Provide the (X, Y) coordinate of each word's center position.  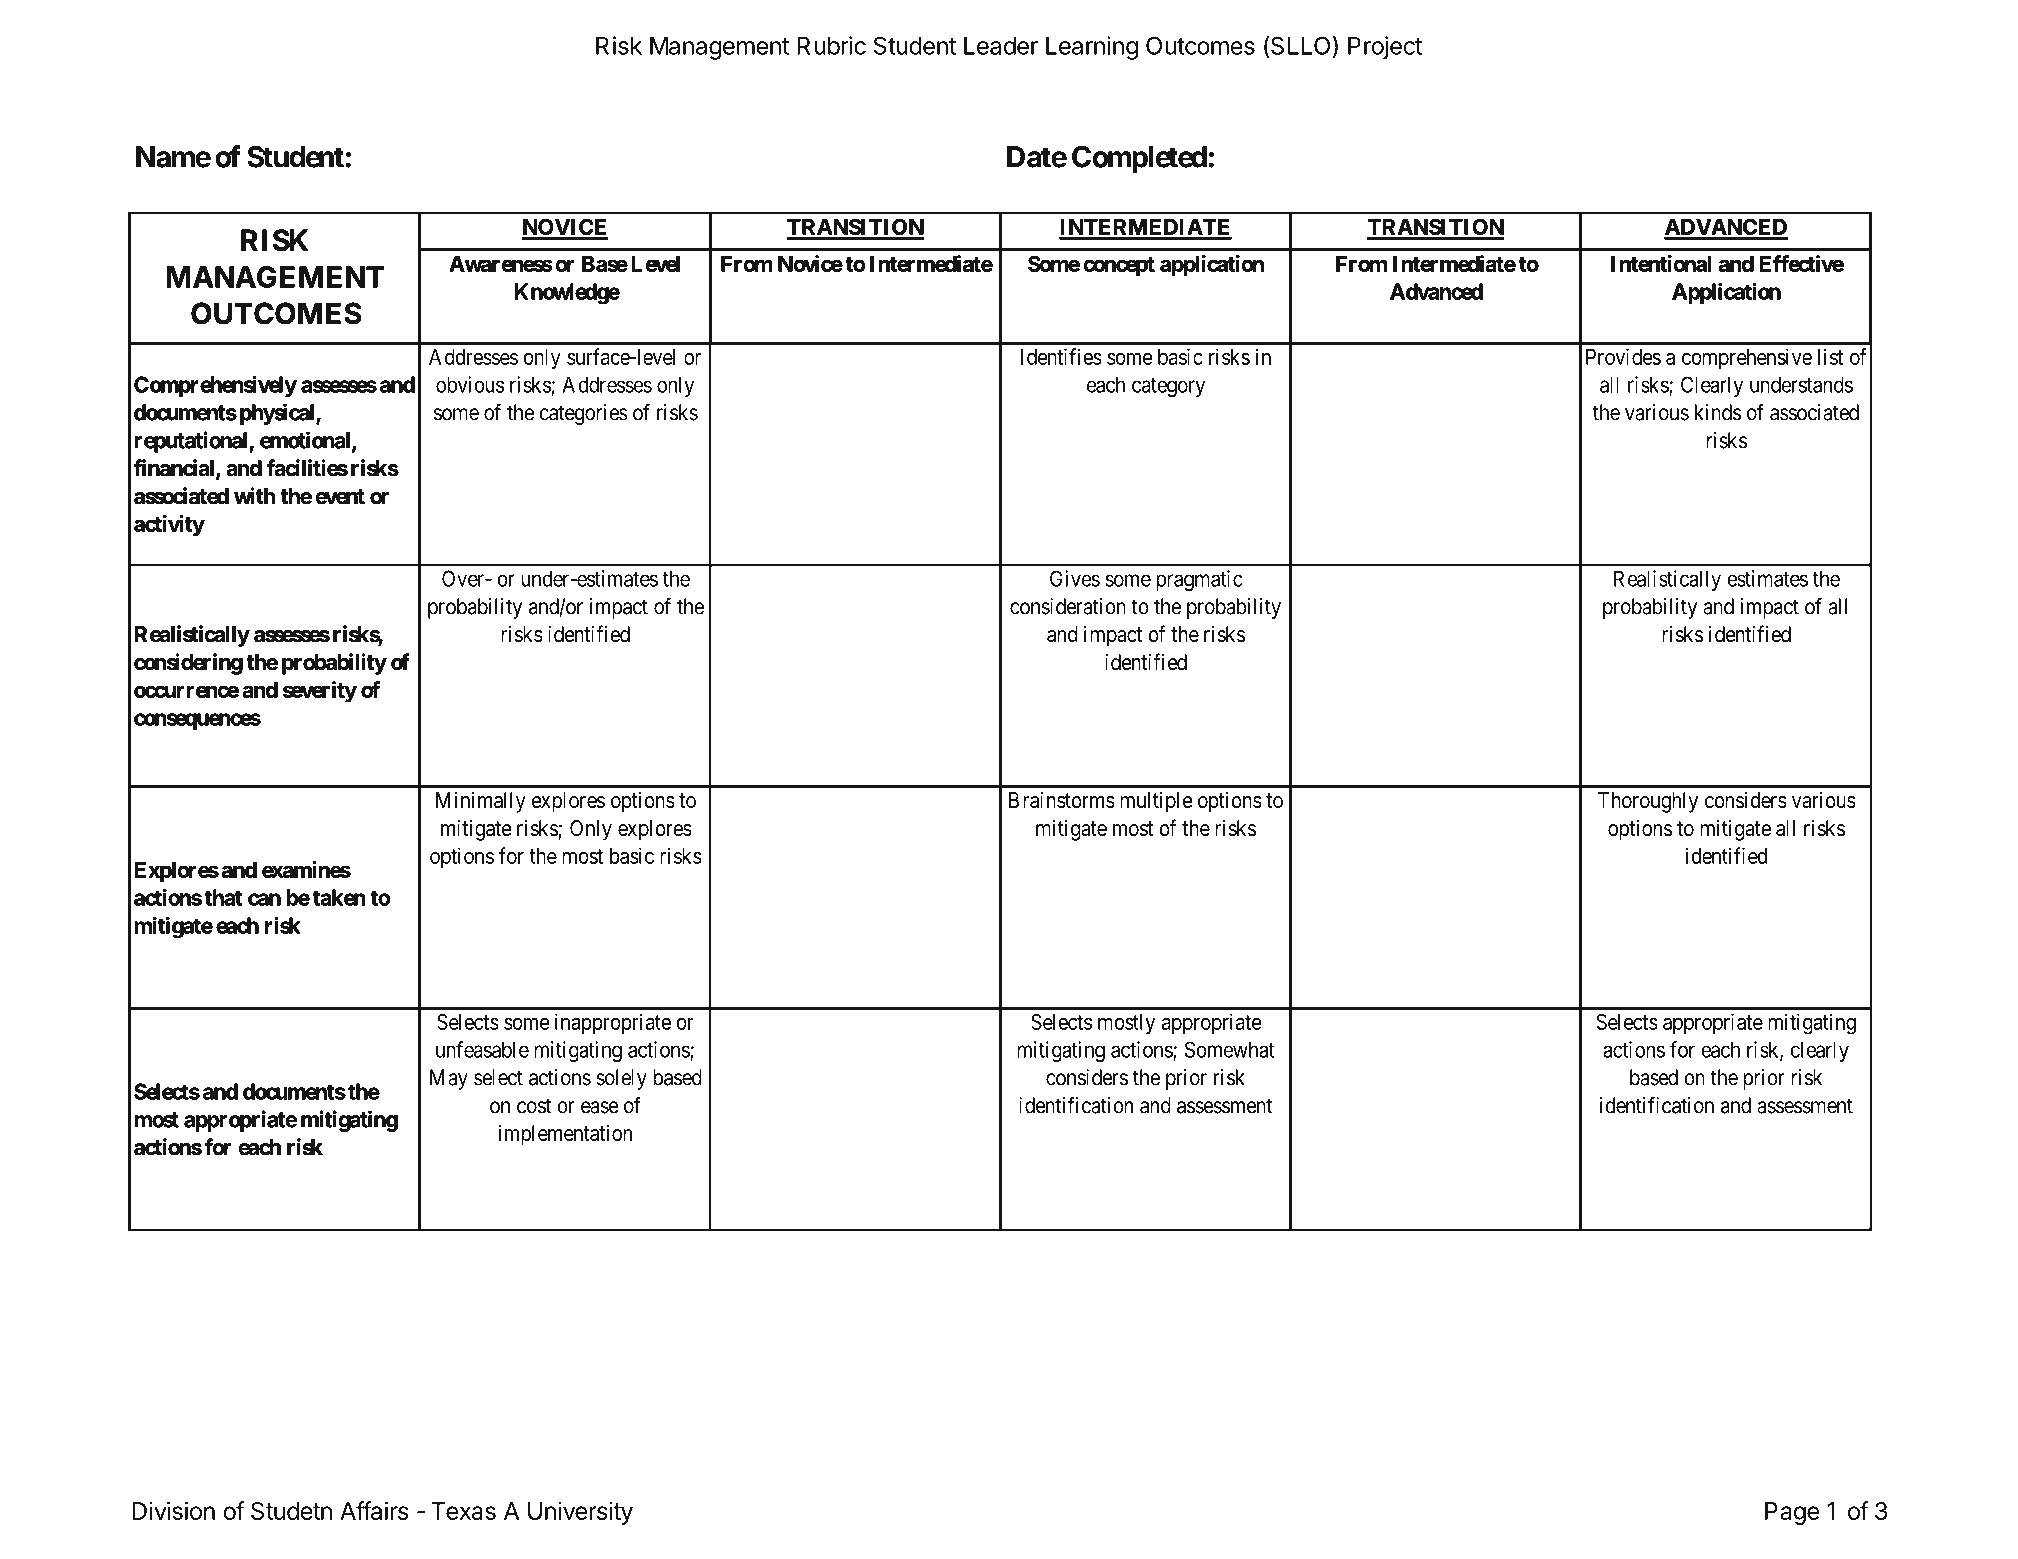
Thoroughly (1648, 802)
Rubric (831, 45)
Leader (1001, 46)
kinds (1718, 412)
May (449, 1079)
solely (621, 1079)
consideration (1068, 606)
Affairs (374, 1510)
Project (1385, 47)
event (340, 496)
